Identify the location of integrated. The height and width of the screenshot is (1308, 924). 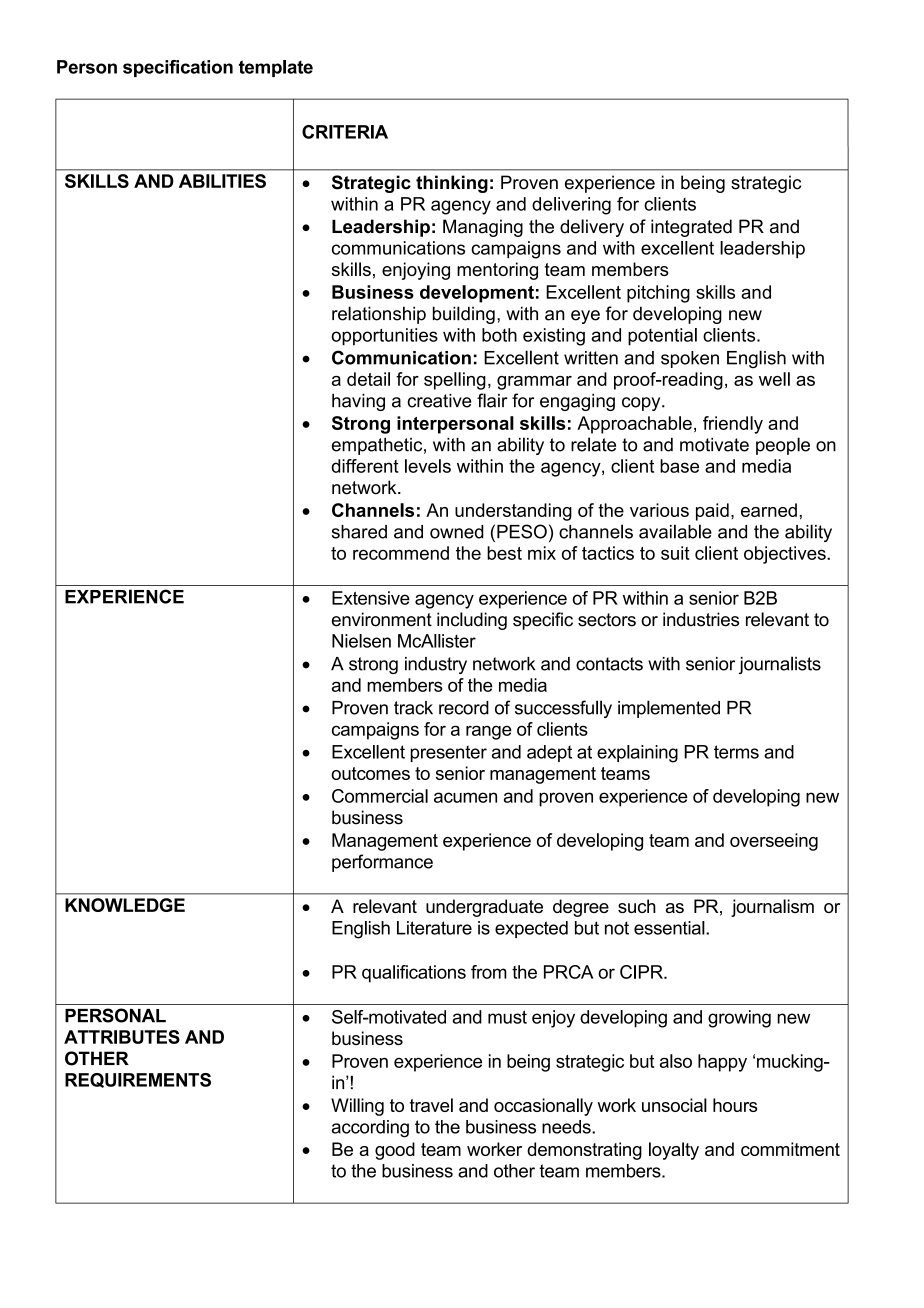
(691, 228).
